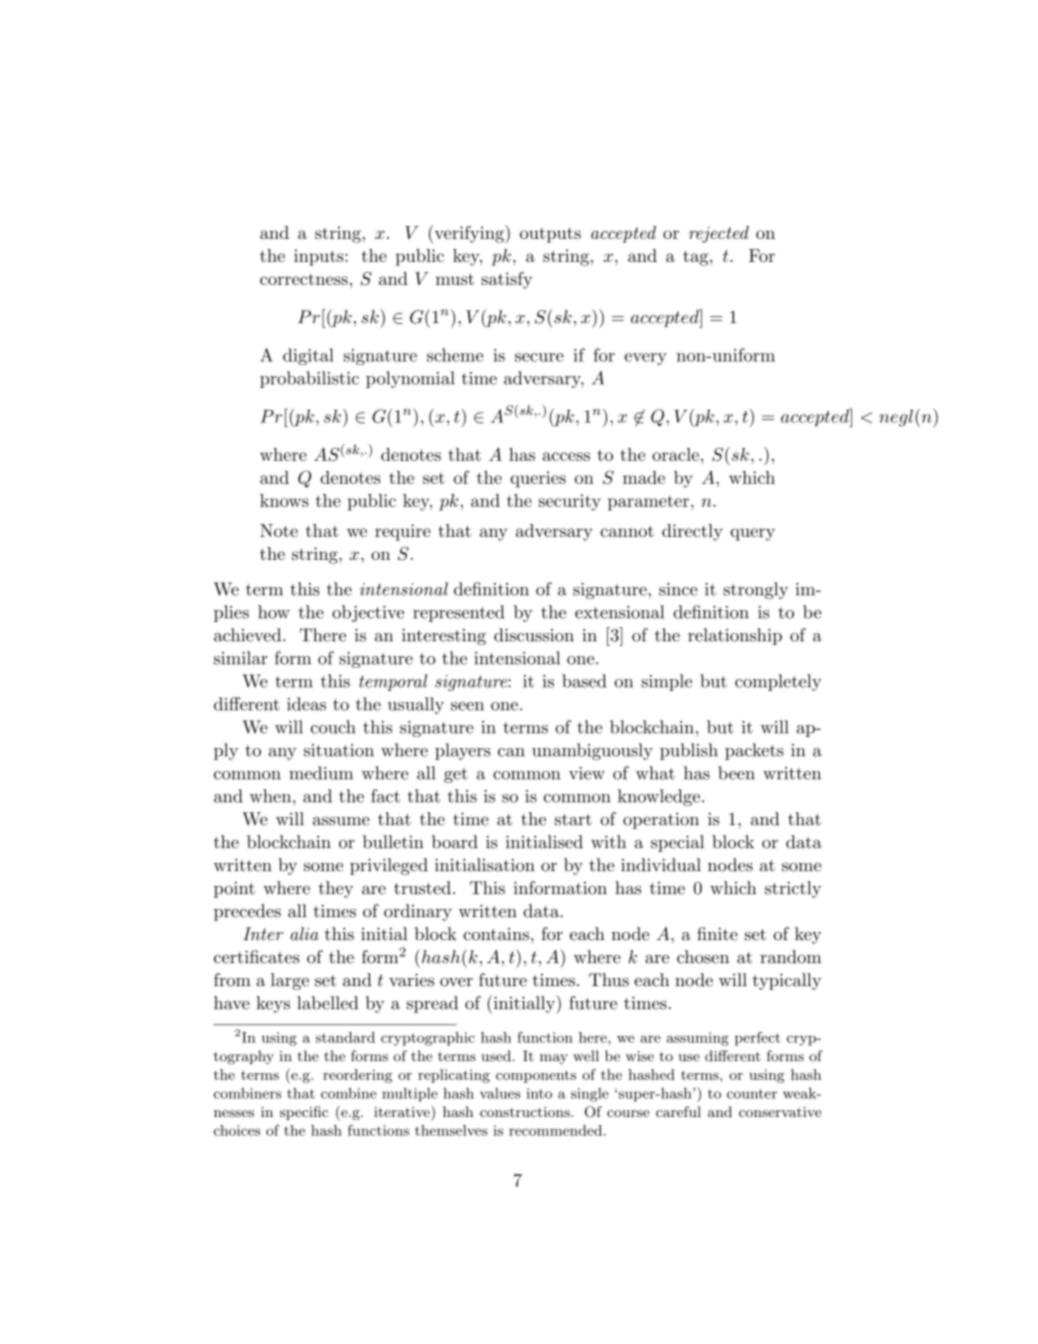 The width and height of the image is (1038, 1344). I want to click on security, so click(570, 502).
